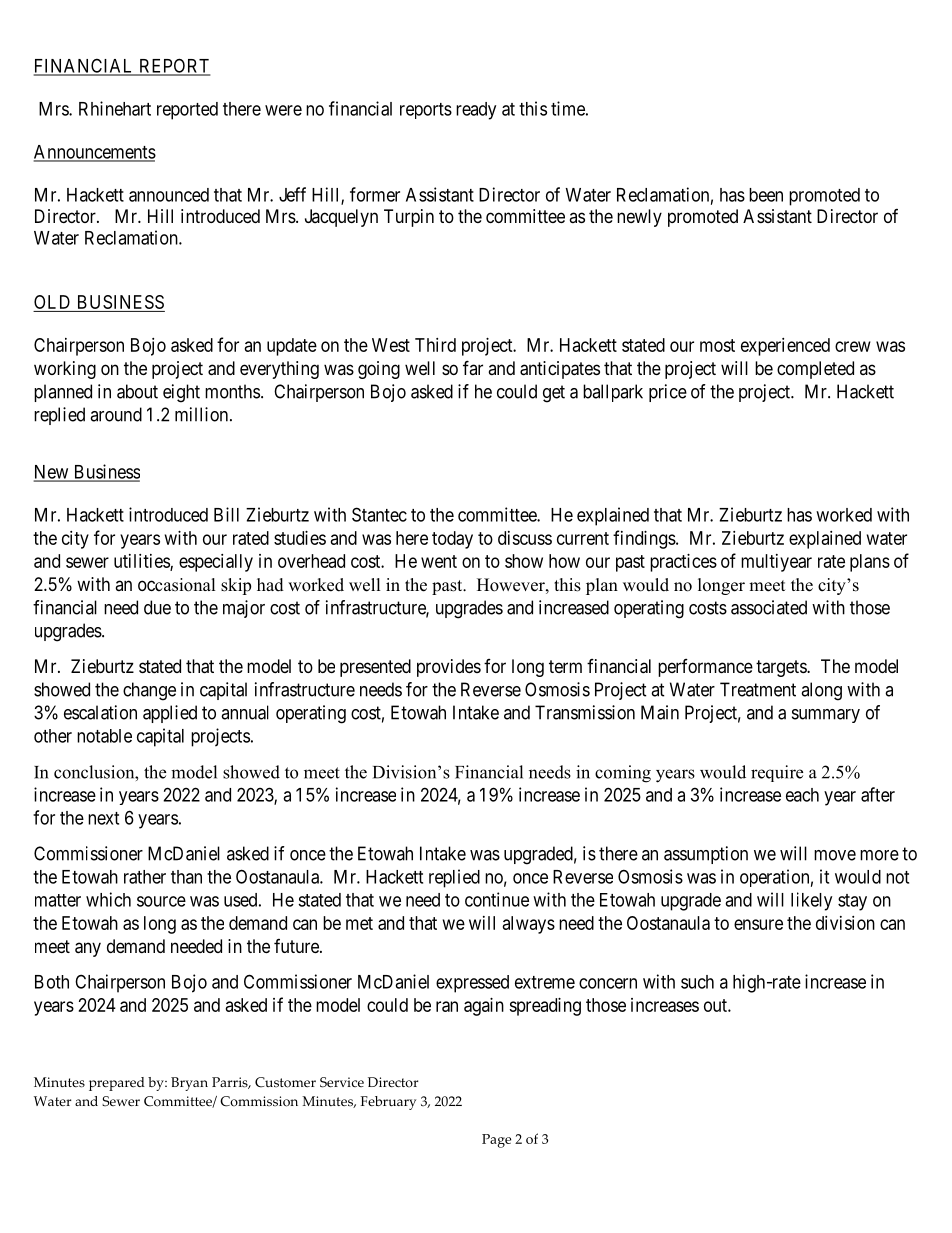  What do you see at coordinates (94, 153) in the page?
I see `Announcements` at bounding box center [94, 153].
